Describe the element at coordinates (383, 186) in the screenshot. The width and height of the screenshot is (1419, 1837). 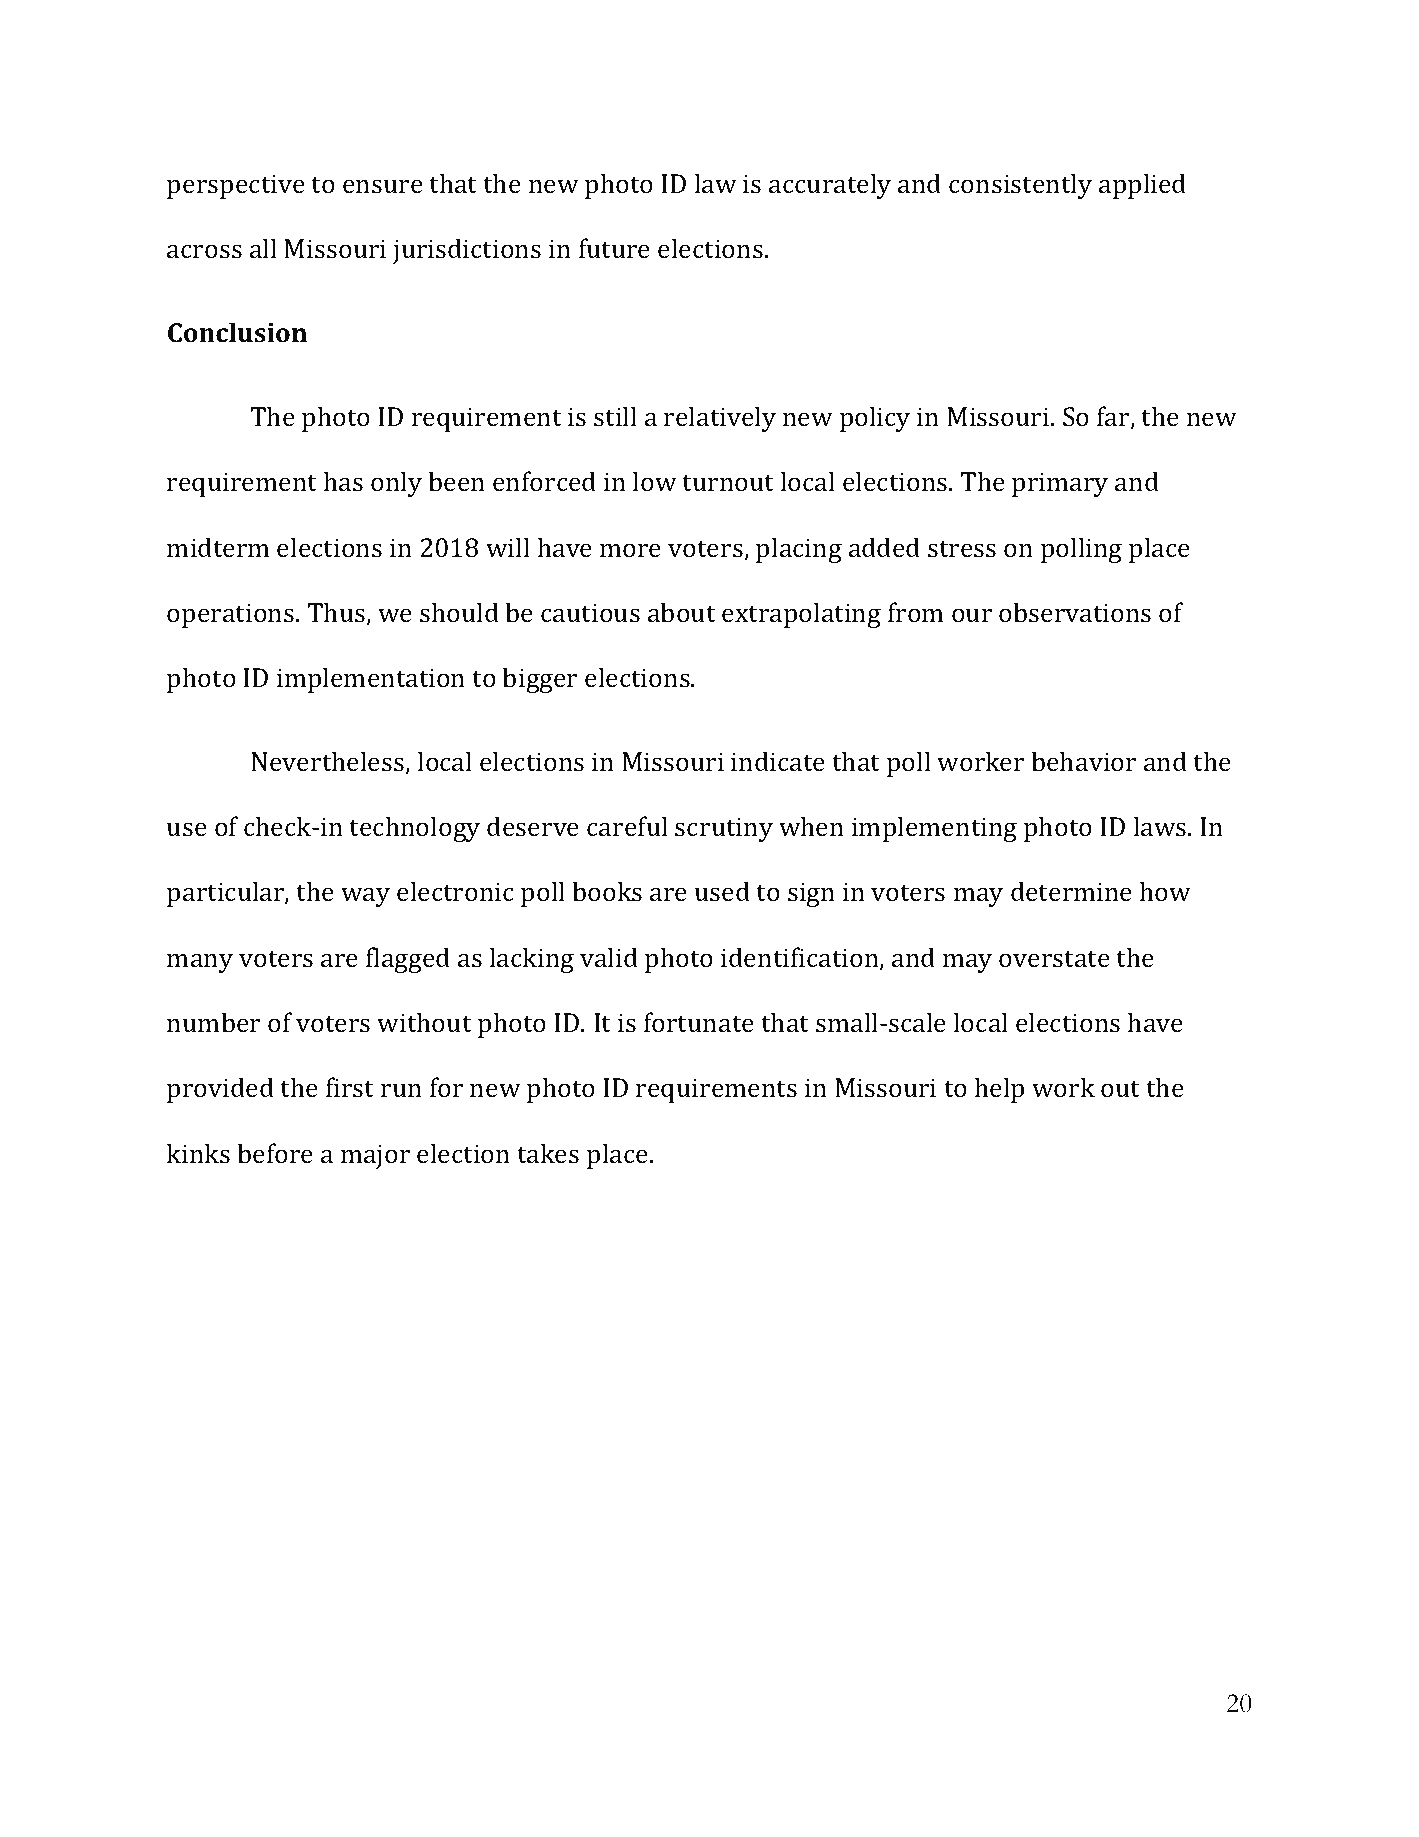
I see `ensure` at that location.
